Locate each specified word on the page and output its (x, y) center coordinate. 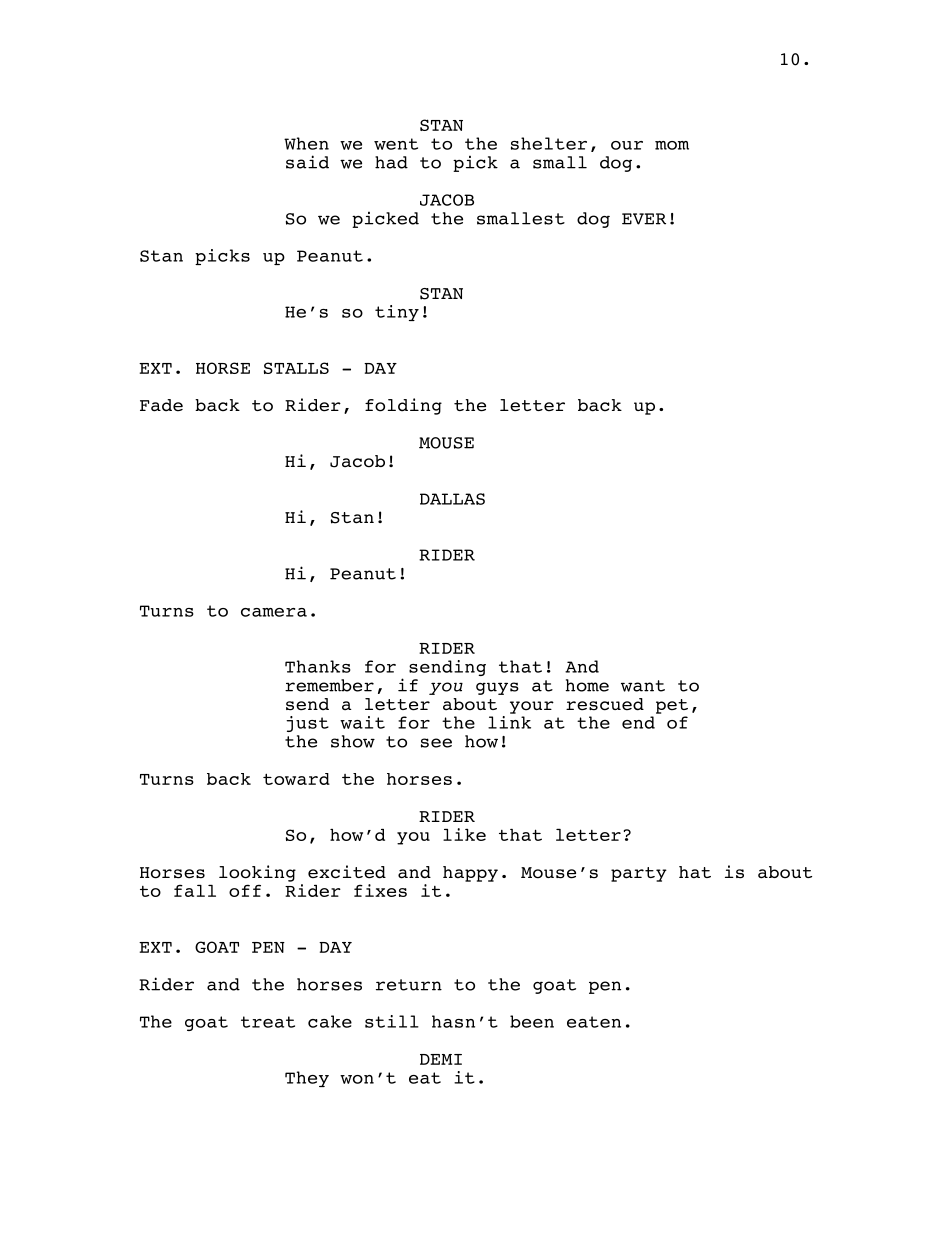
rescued (605, 704)
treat (268, 1022)
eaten (594, 1022)
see (436, 743)
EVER (644, 219)
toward (296, 779)
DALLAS (452, 499)
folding (403, 406)
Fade (161, 405)
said (307, 162)
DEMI (441, 1059)
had (391, 162)
